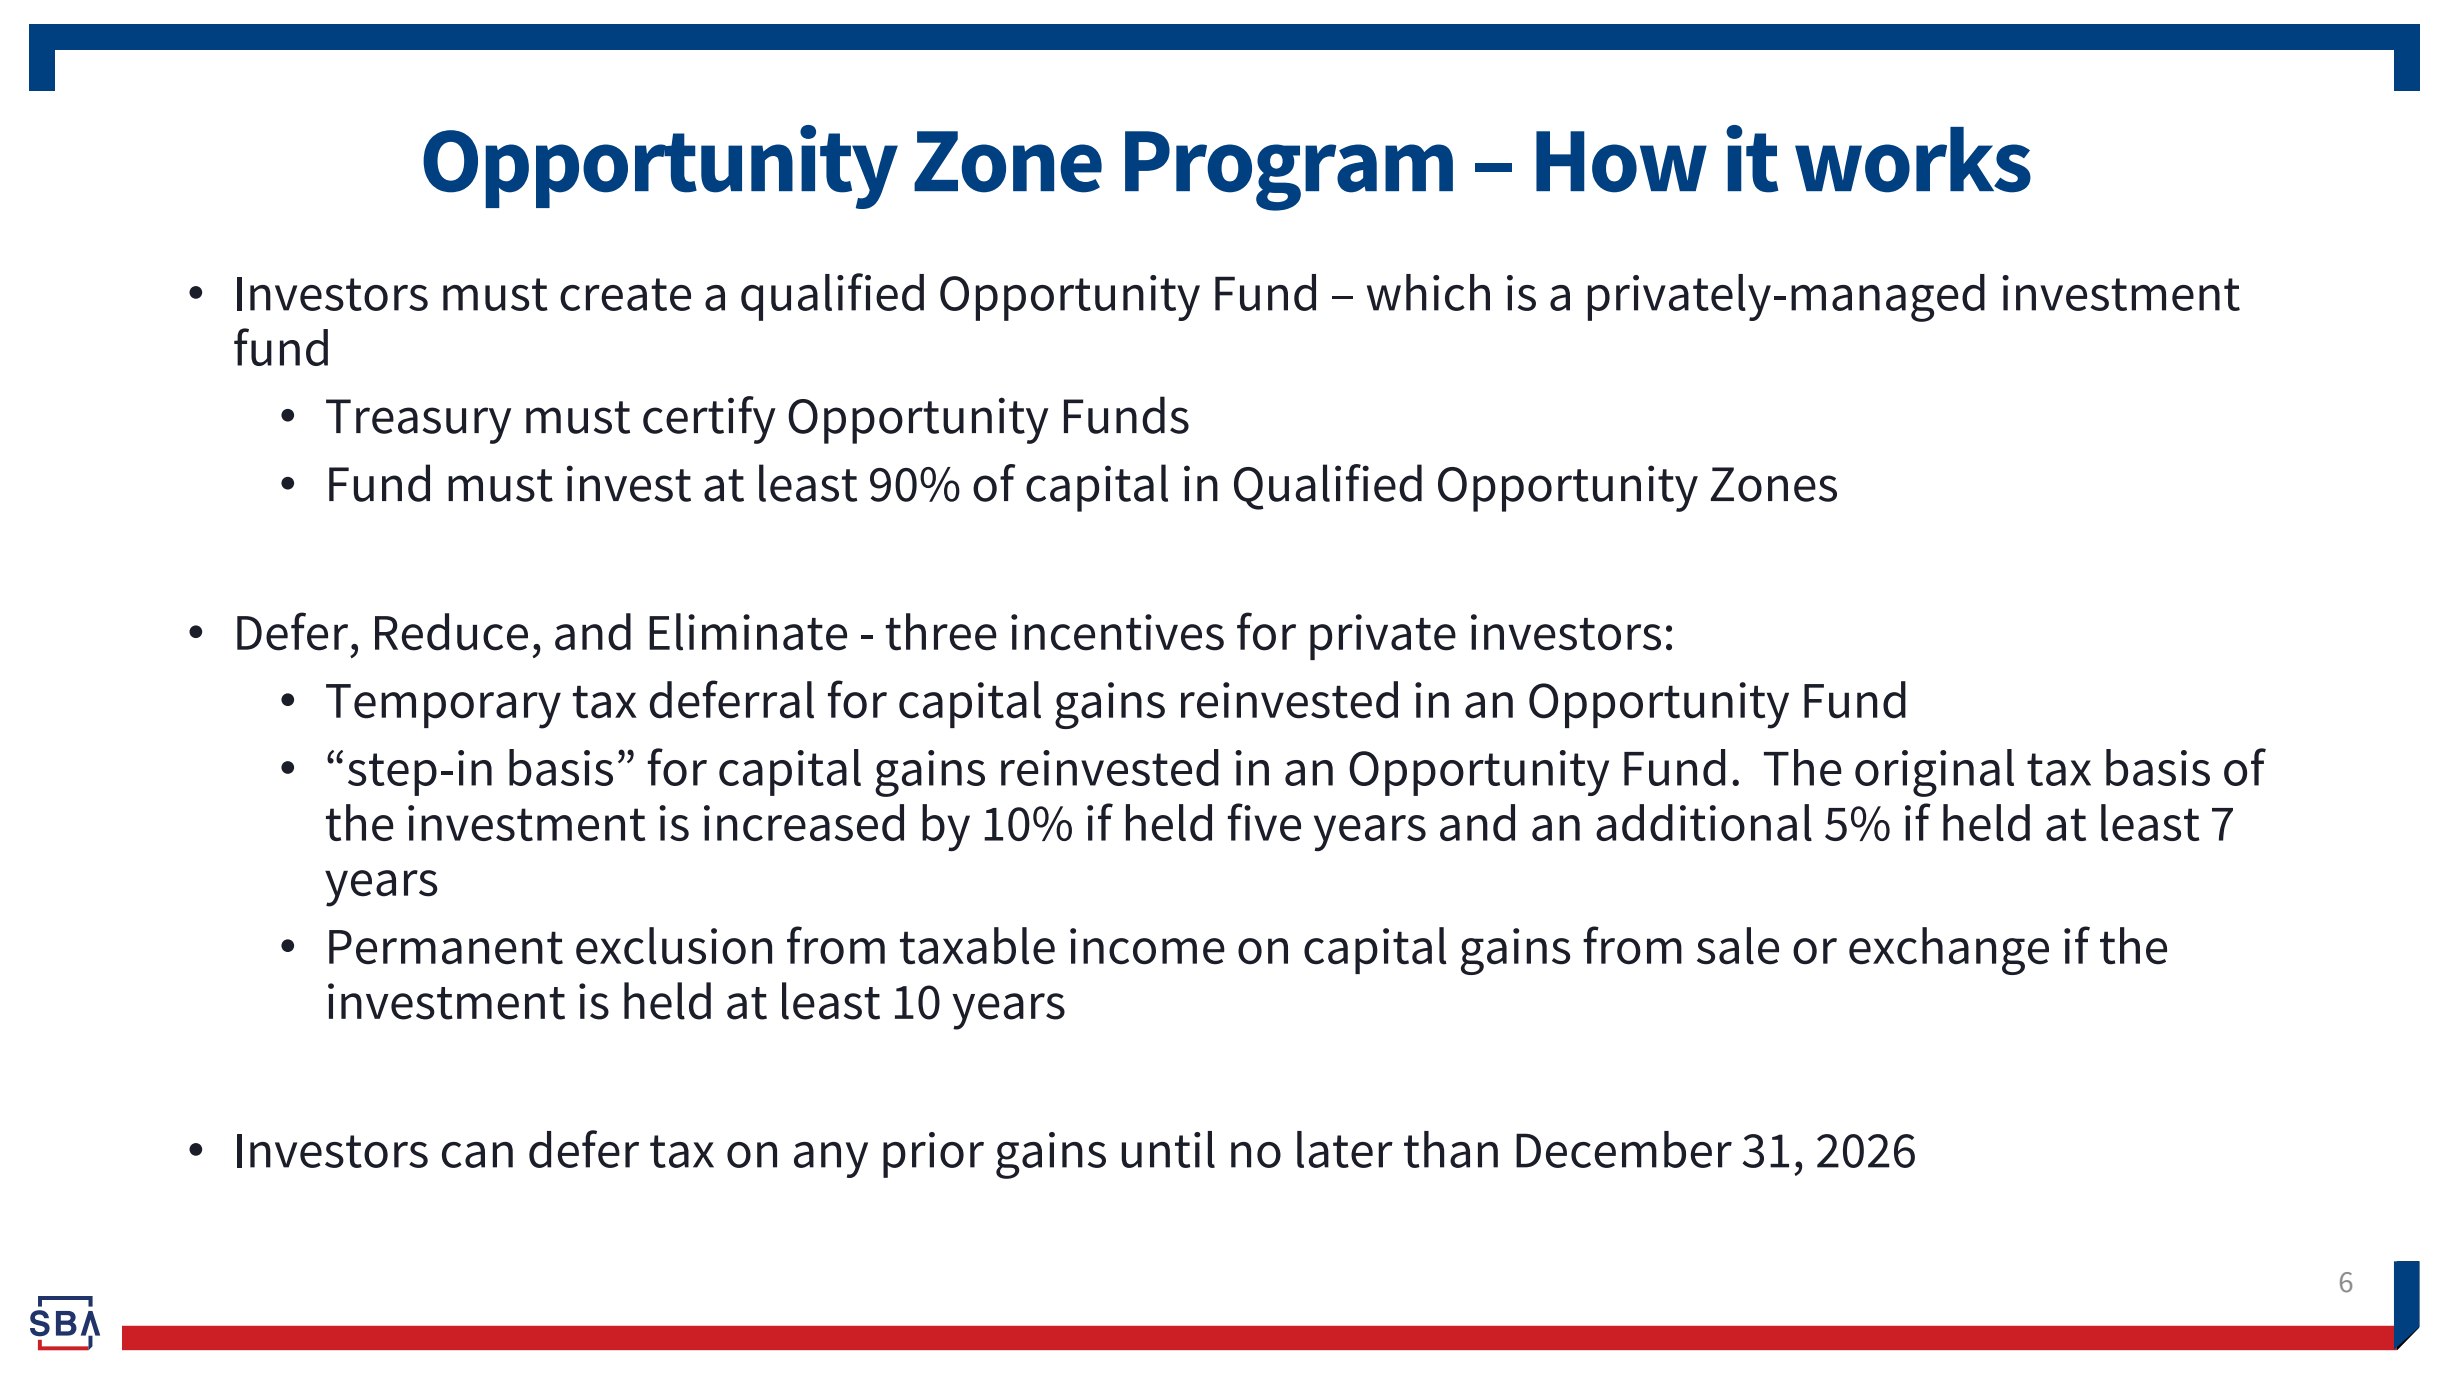 The width and height of the screenshot is (2450, 1378). What do you see at coordinates (1168, 1149) in the screenshot?
I see `until` at bounding box center [1168, 1149].
